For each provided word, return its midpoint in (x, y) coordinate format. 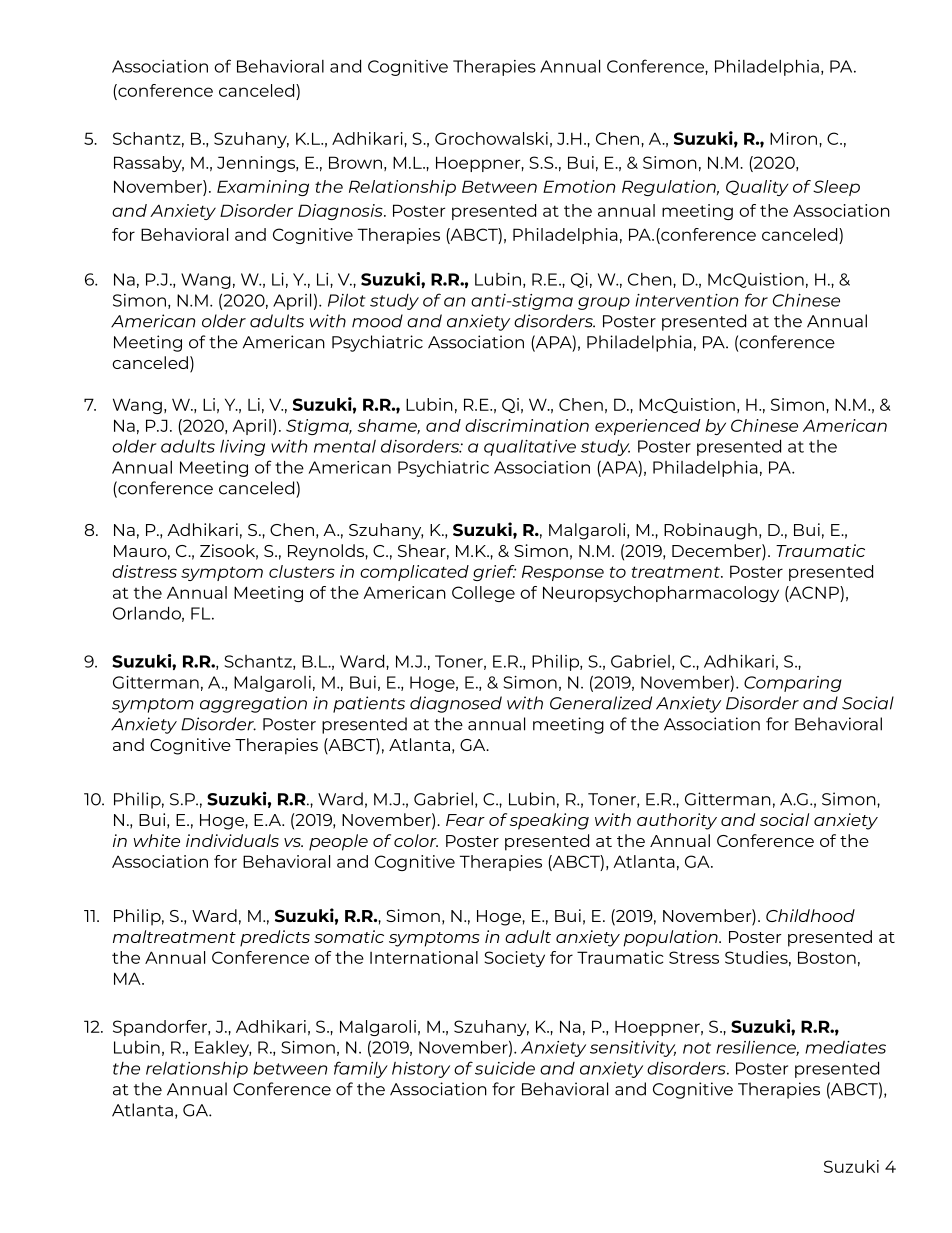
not (697, 1048)
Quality (757, 188)
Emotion (579, 186)
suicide (505, 1068)
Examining (263, 188)
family (361, 1069)
